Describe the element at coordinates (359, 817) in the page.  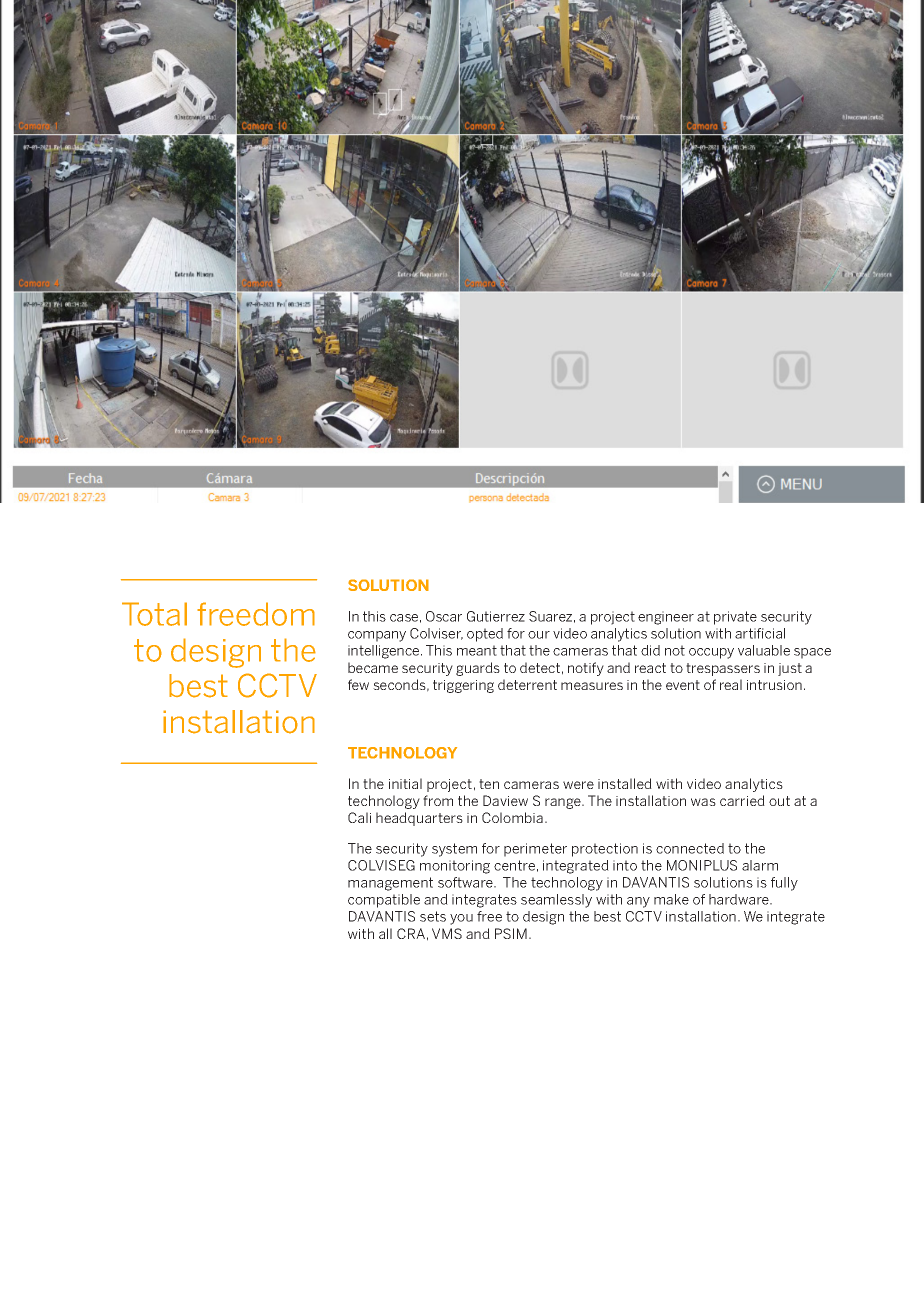
I see `Cali` at that location.
